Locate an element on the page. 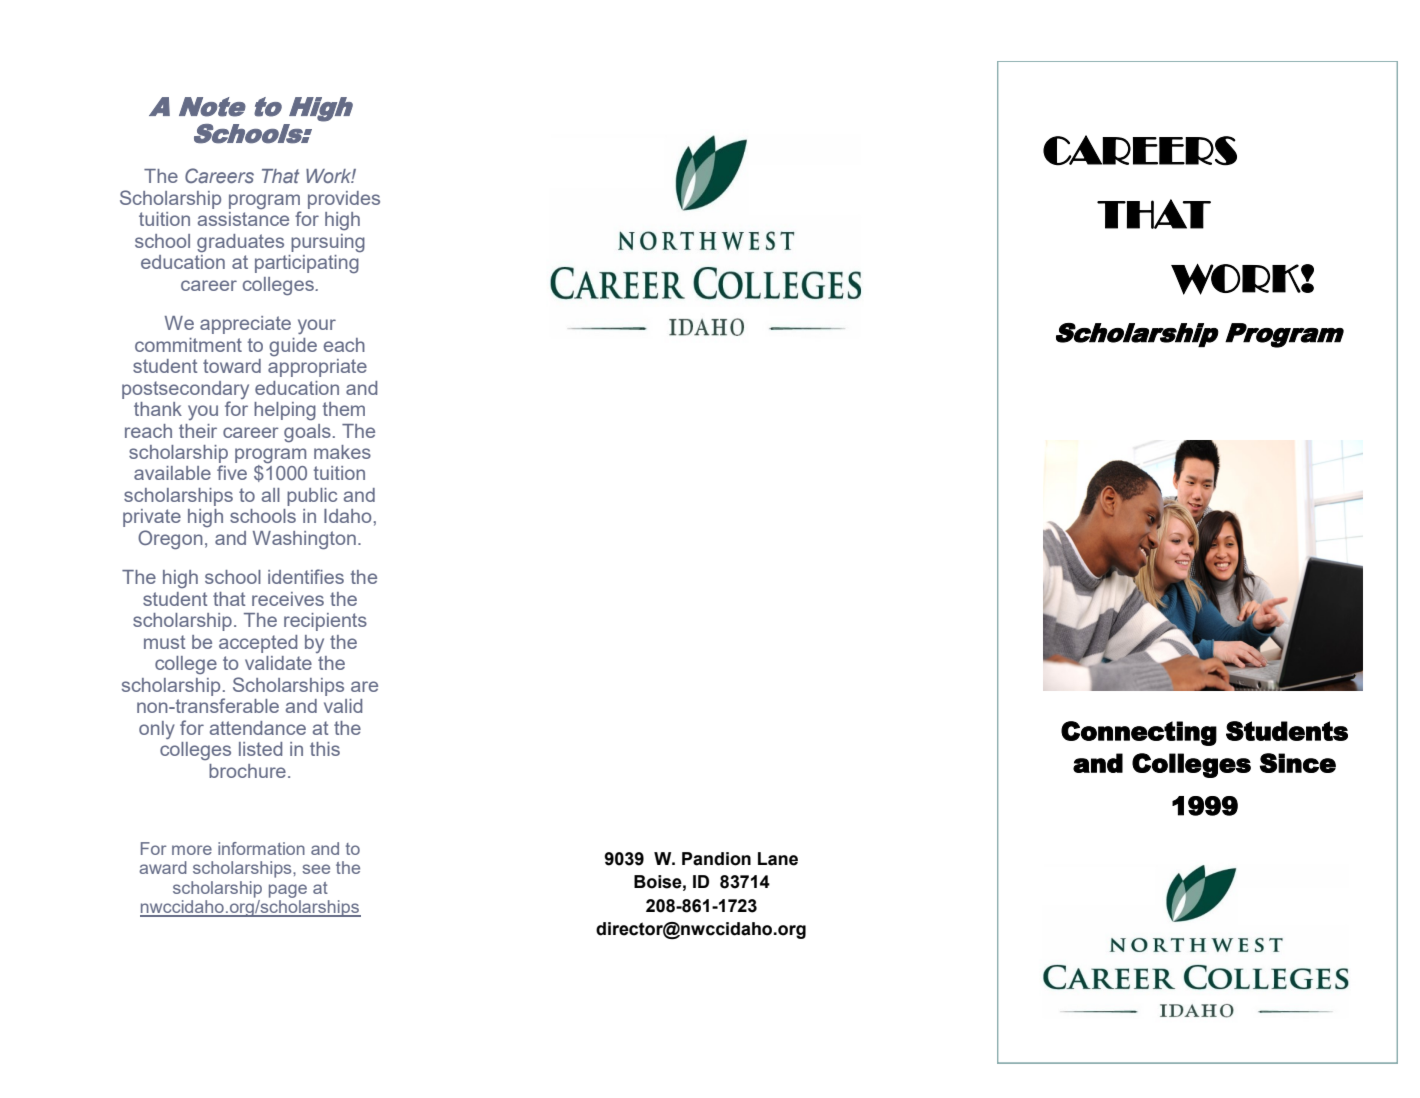 This image has height=1098, width=1420. Pandion is located at coordinates (716, 859).
